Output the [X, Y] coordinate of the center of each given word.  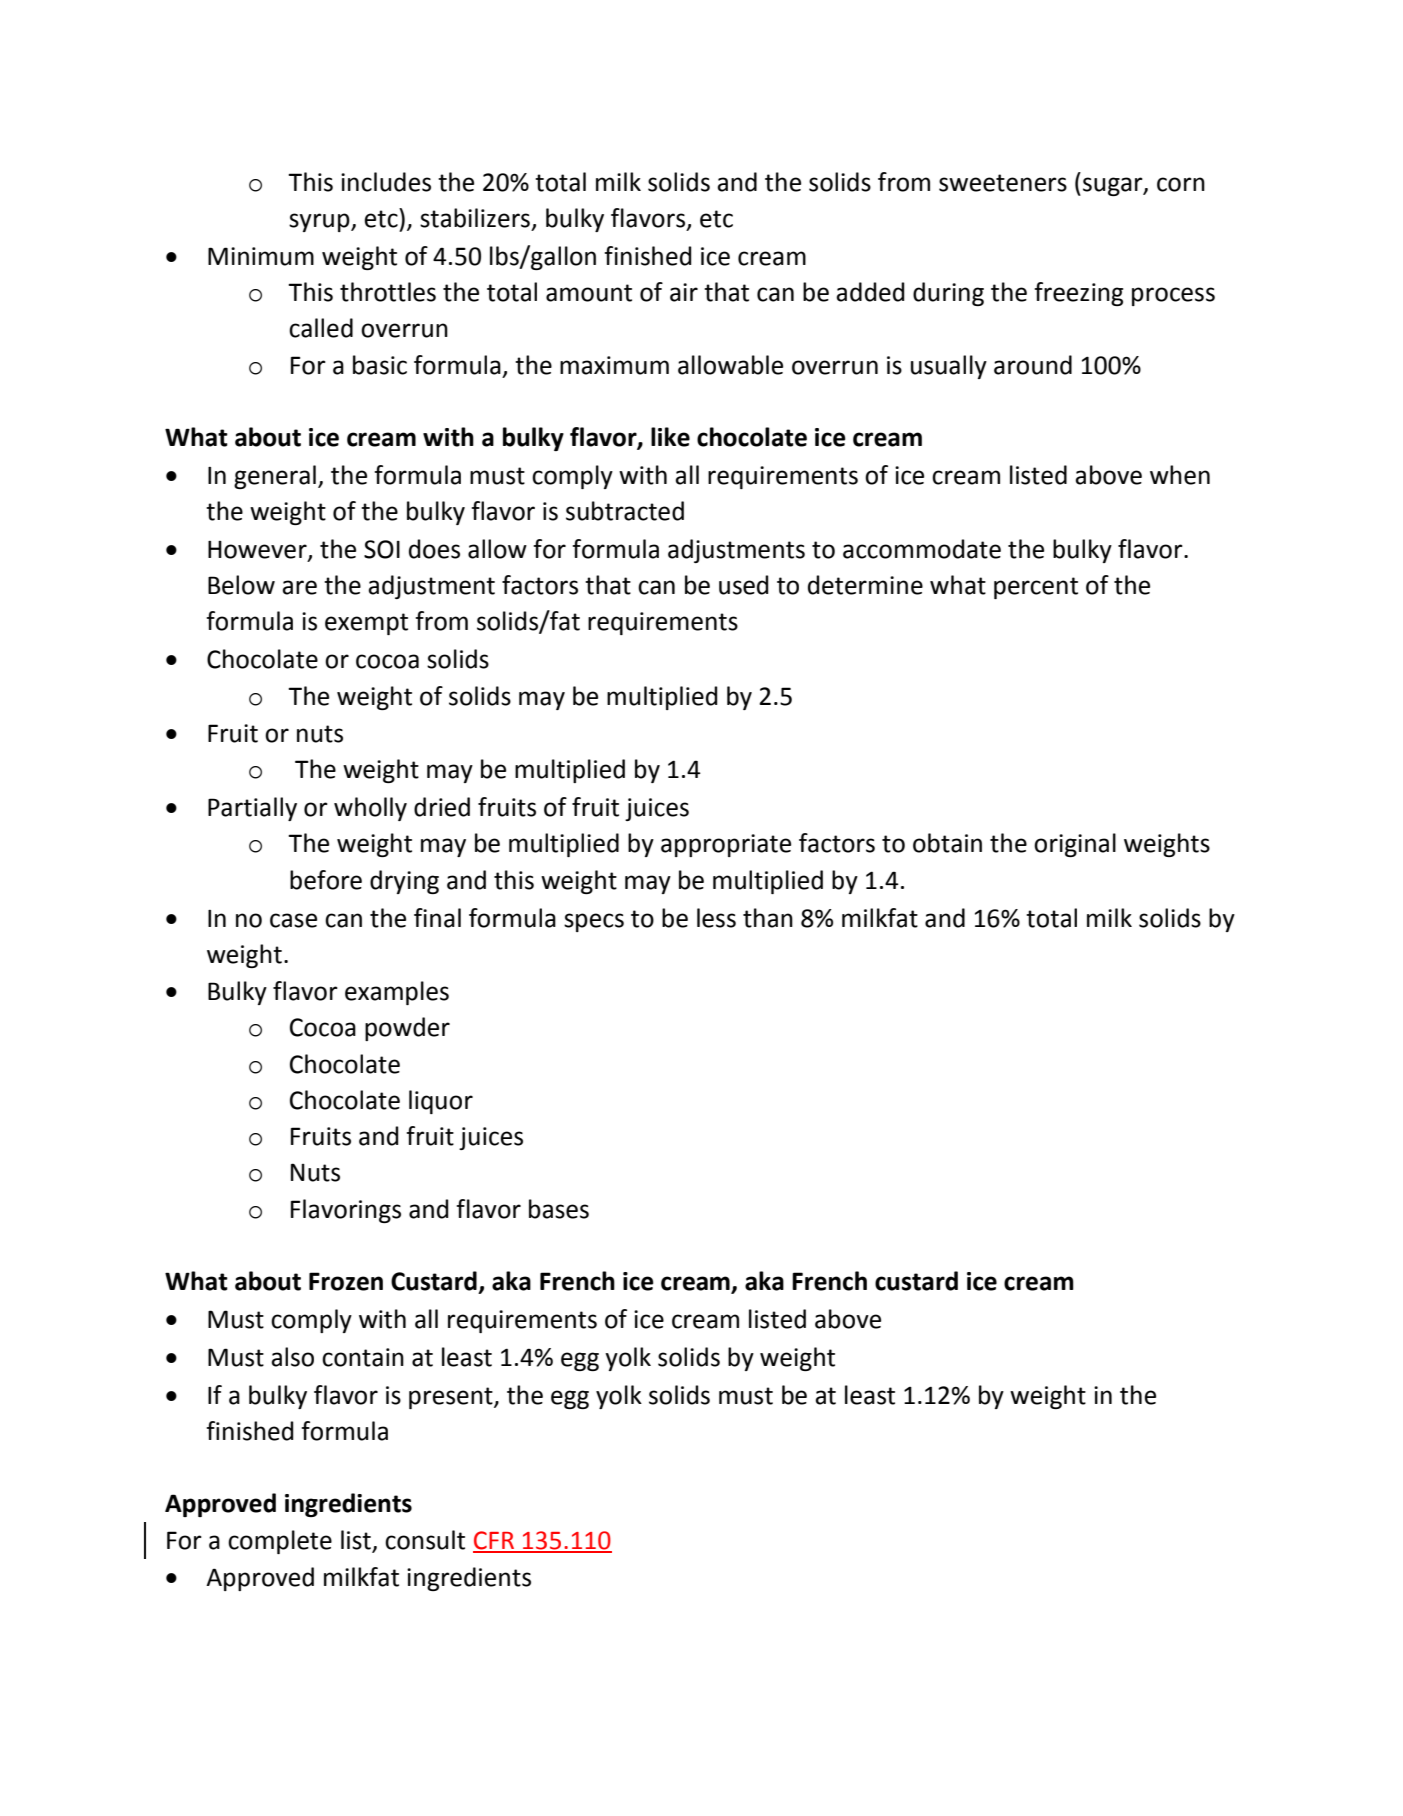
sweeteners [1003, 183]
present [452, 1398]
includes [386, 182]
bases [559, 1209]
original [1075, 845]
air [684, 292]
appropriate [726, 845]
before [326, 880]
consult [425, 1540]
